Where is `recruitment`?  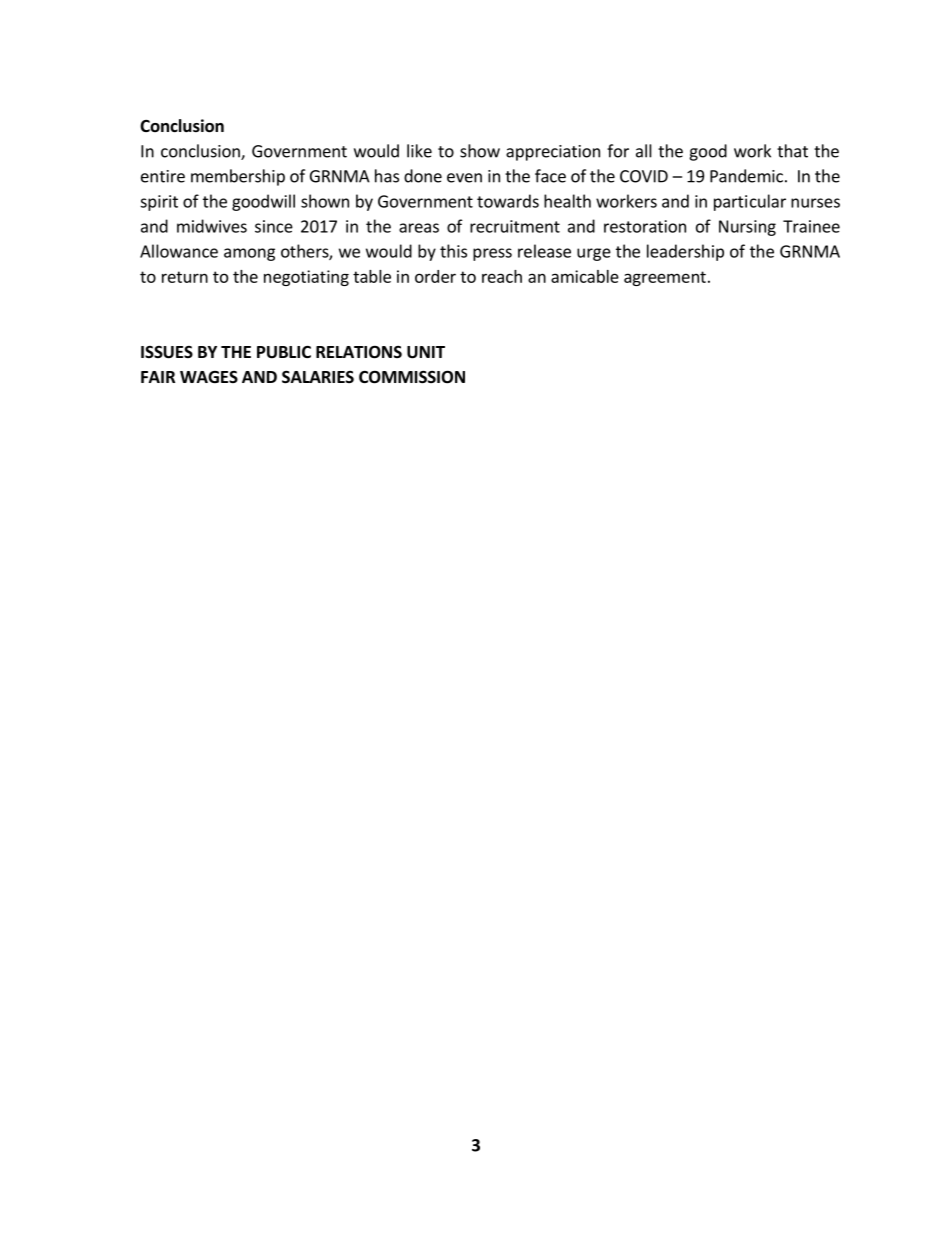 recruitment is located at coordinates (515, 226).
